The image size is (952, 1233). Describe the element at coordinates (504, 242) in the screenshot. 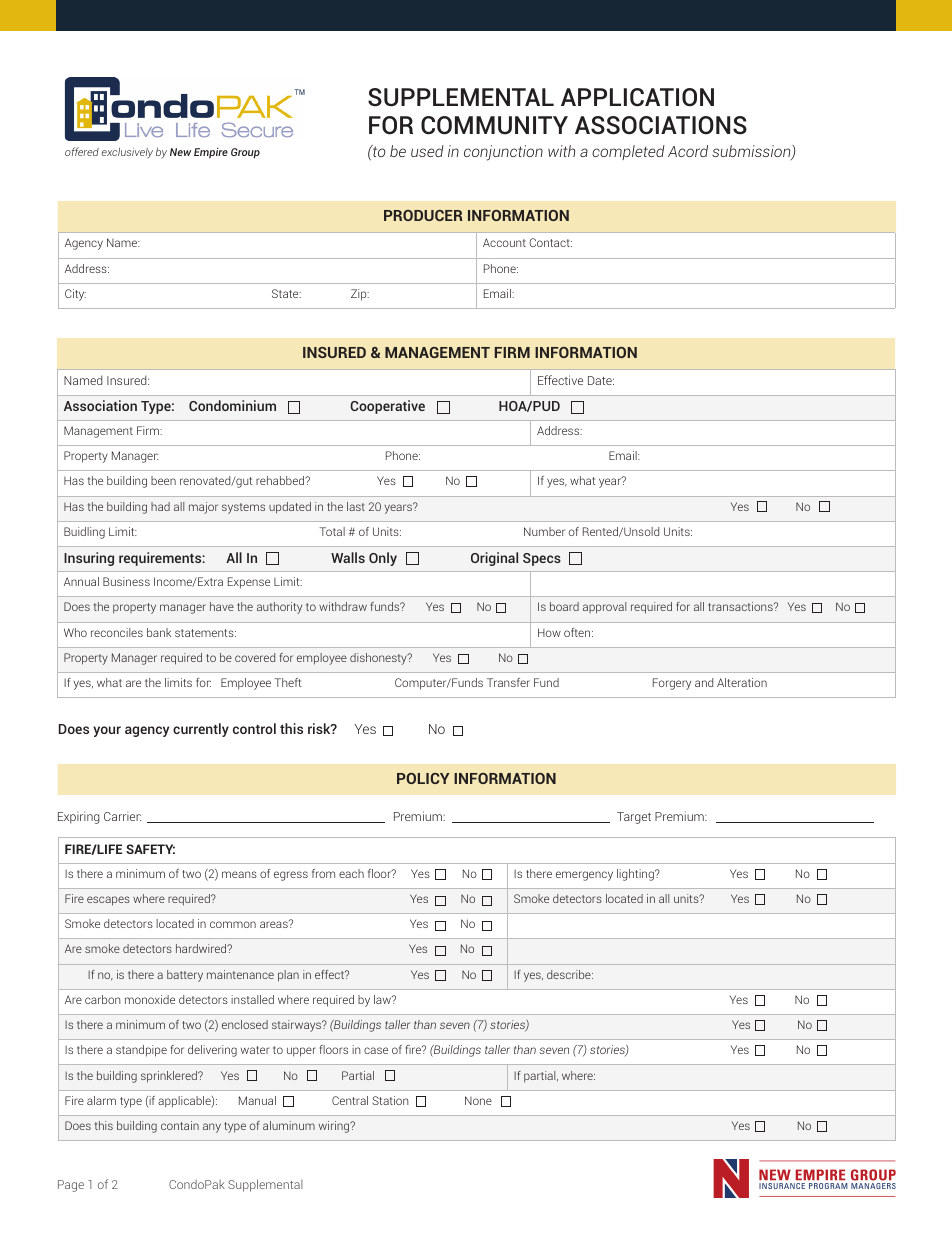

I see `Account` at that location.
